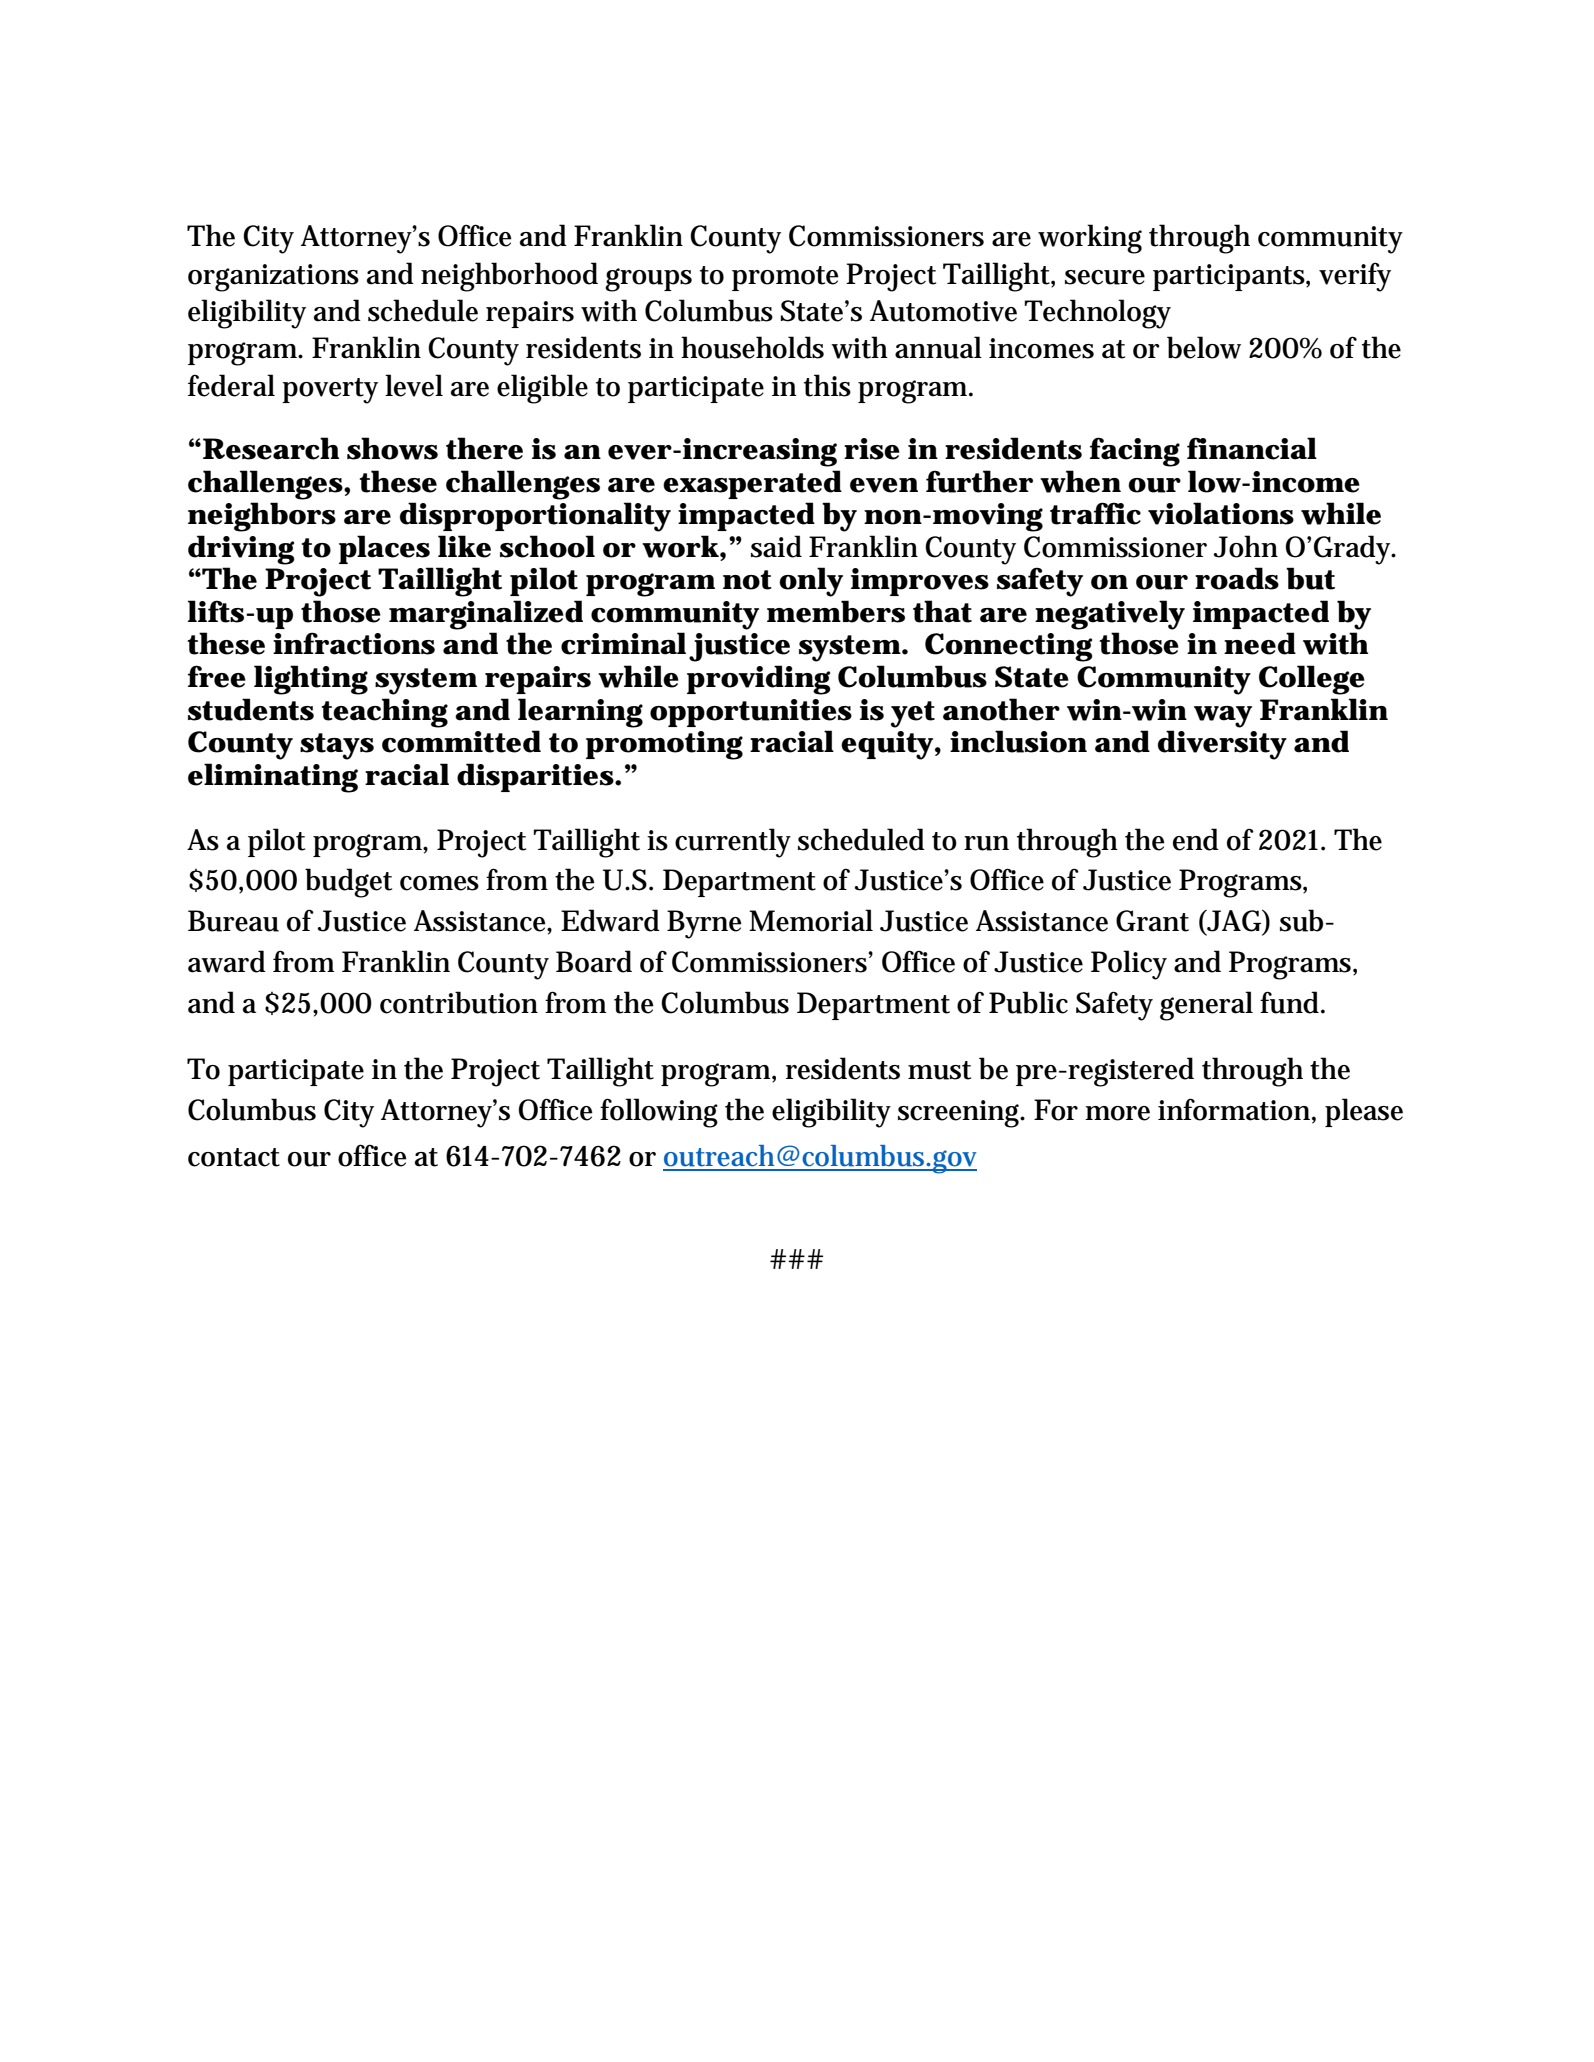 The image size is (1594, 2062). What do you see at coordinates (659, 1113) in the screenshot?
I see `following` at bounding box center [659, 1113].
